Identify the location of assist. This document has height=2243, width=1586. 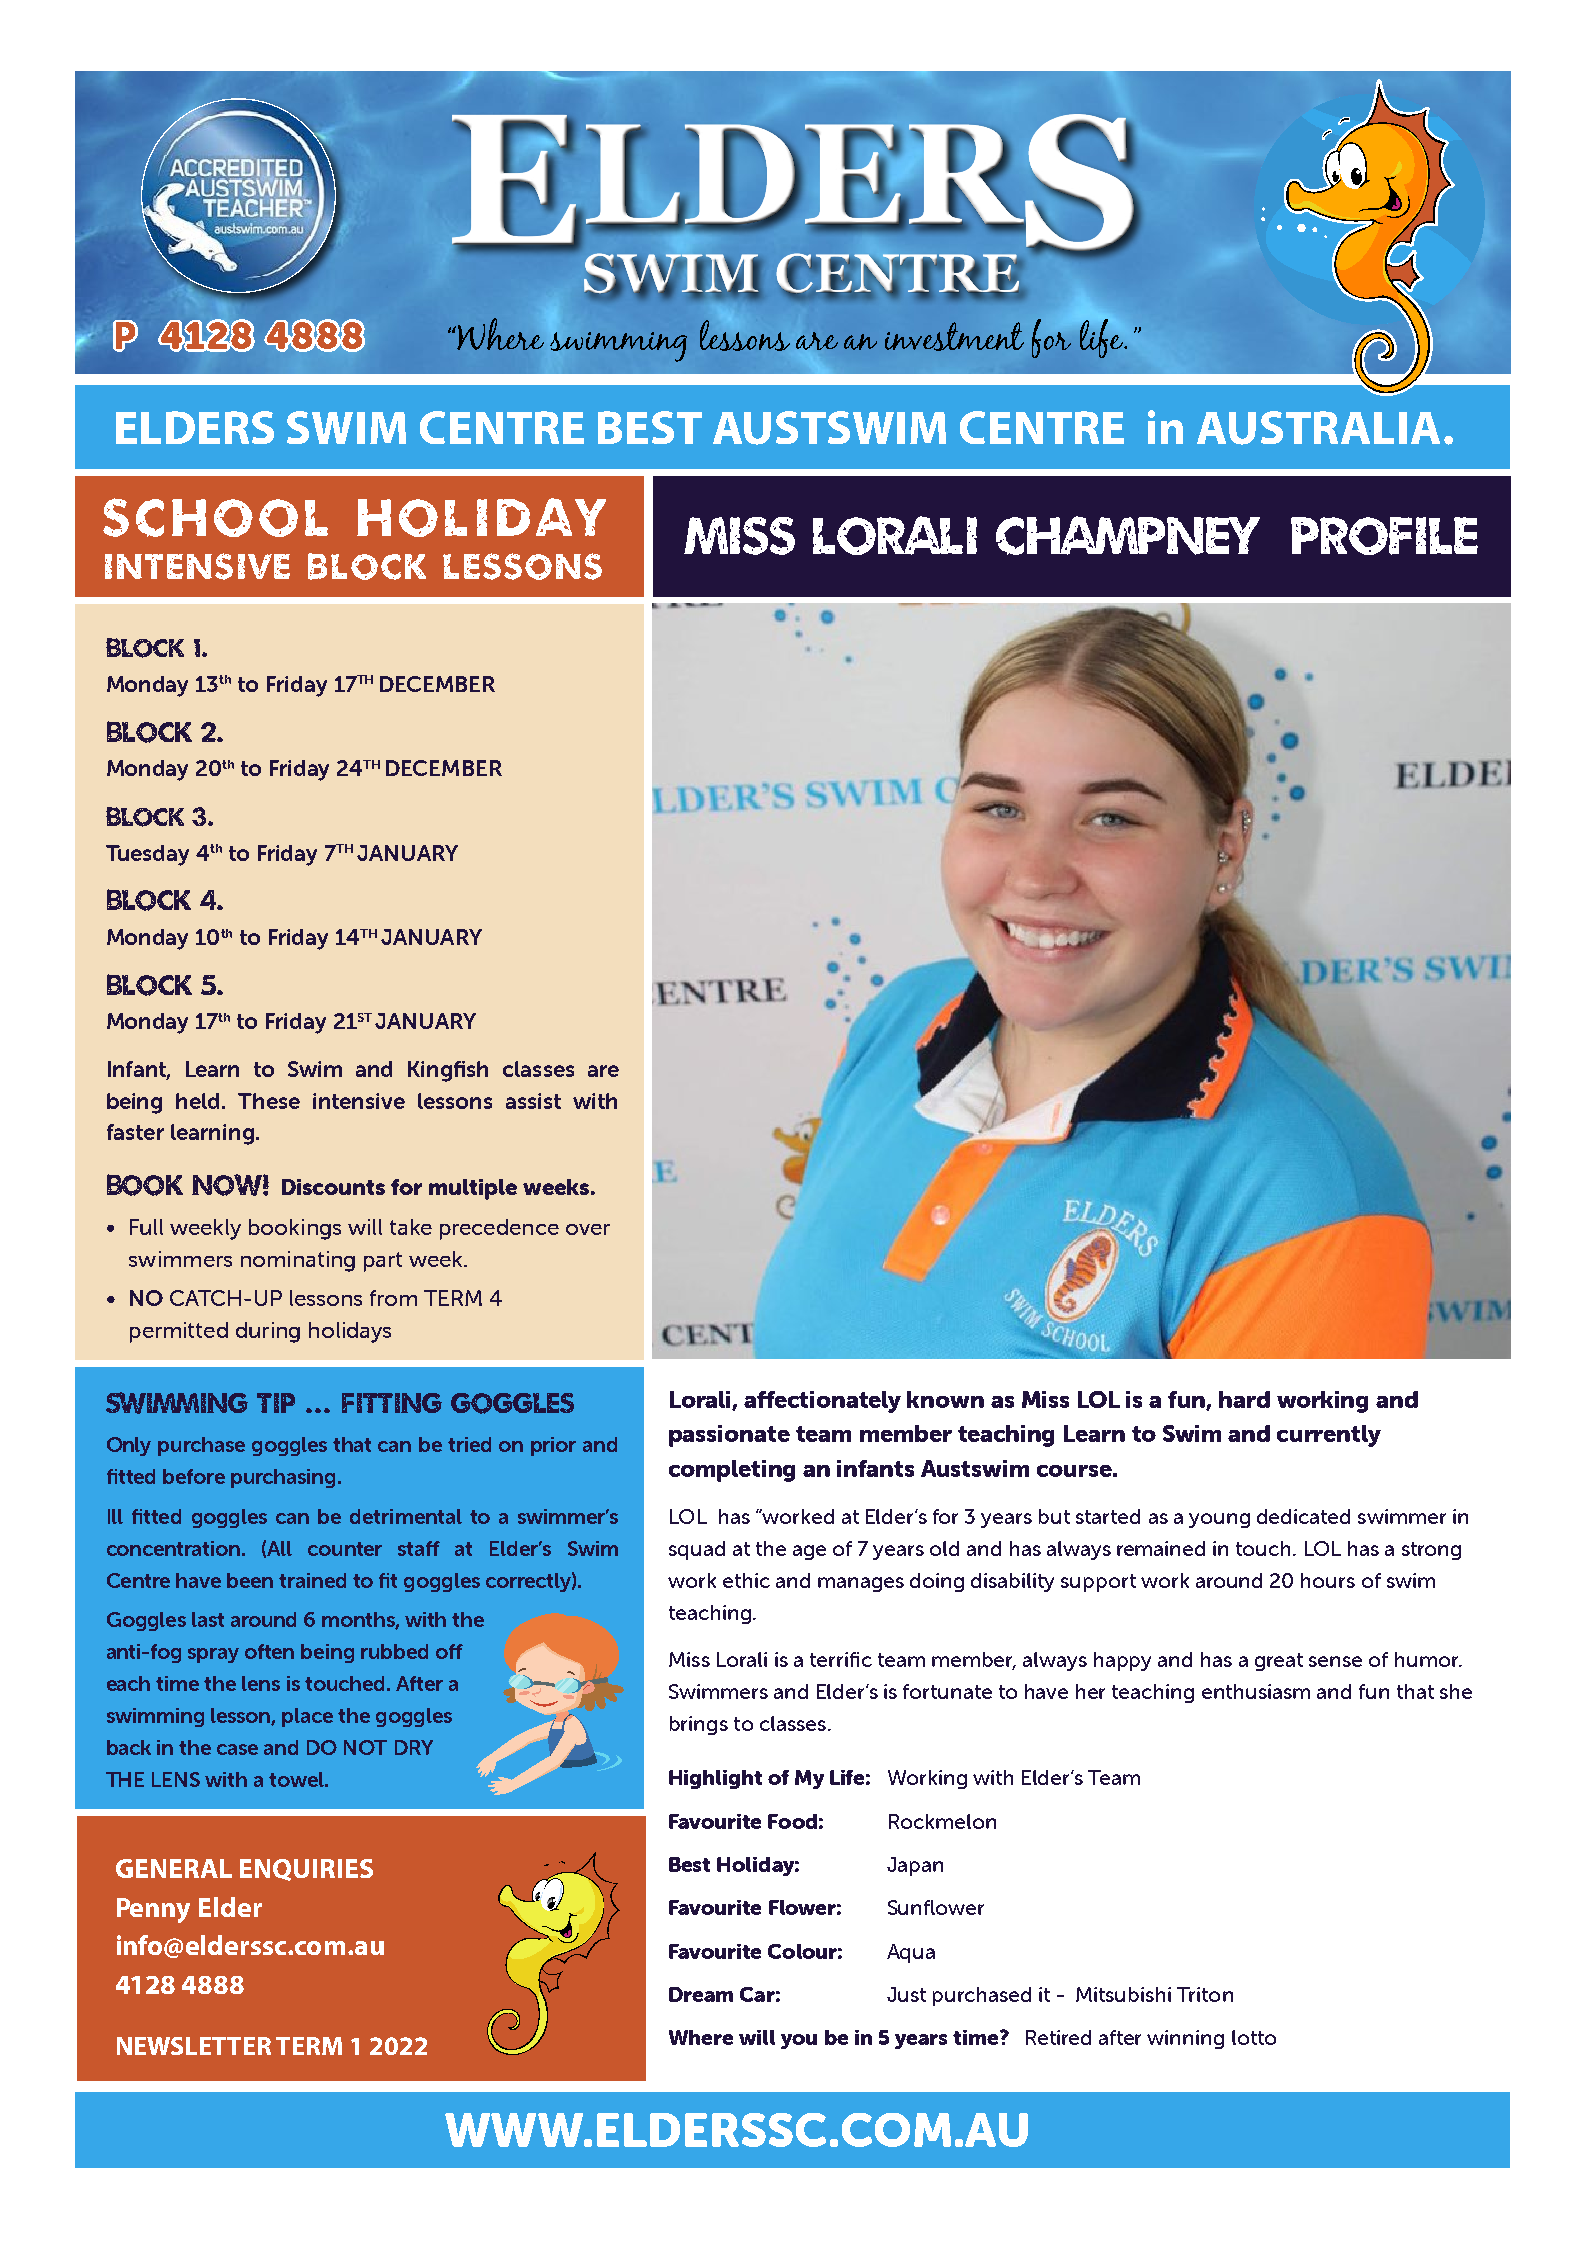
(533, 1101).
